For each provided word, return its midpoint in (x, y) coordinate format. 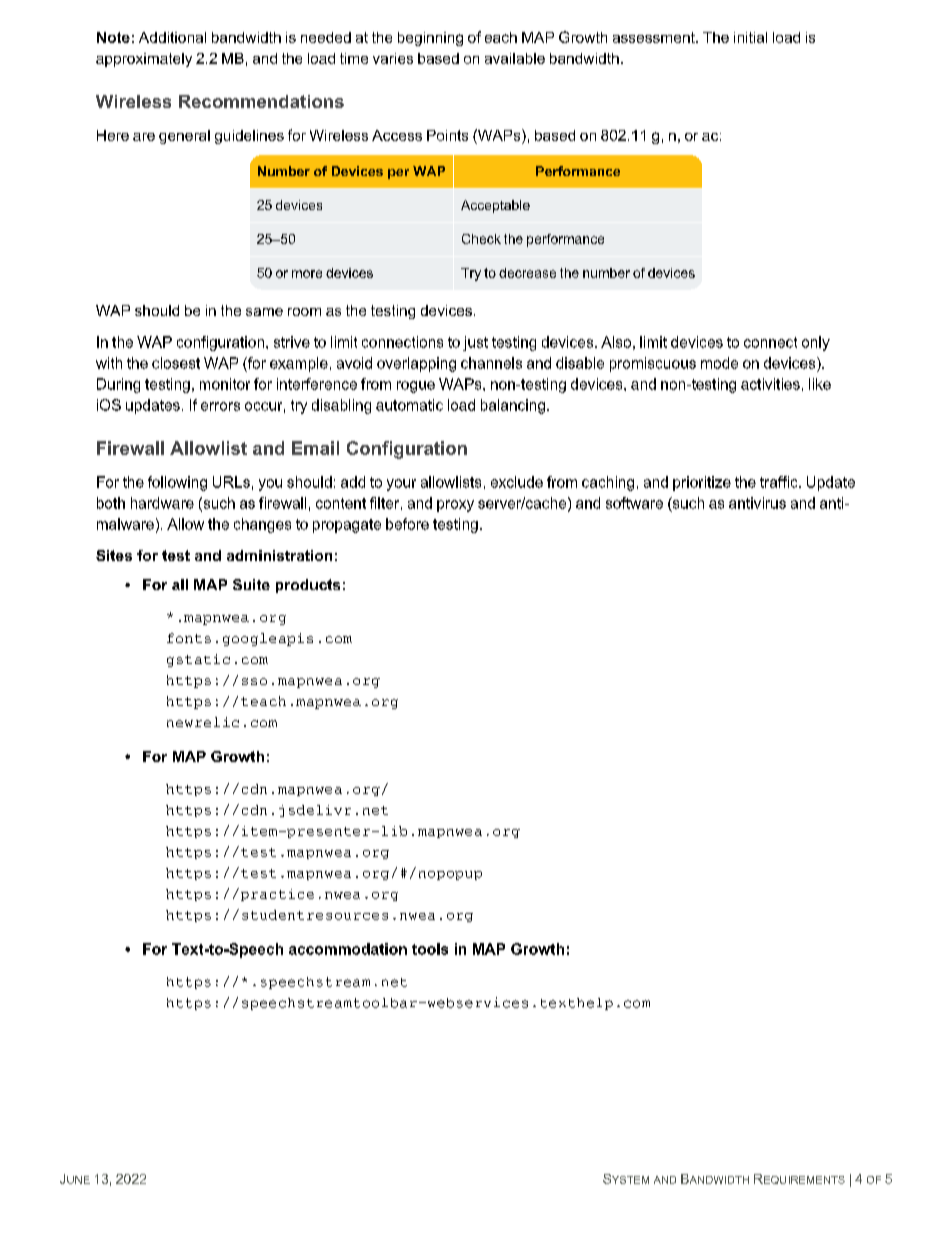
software (634, 503)
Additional (172, 37)
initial (750, 37)
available (515, 58)
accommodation (348, 949)
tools (430, 949)
